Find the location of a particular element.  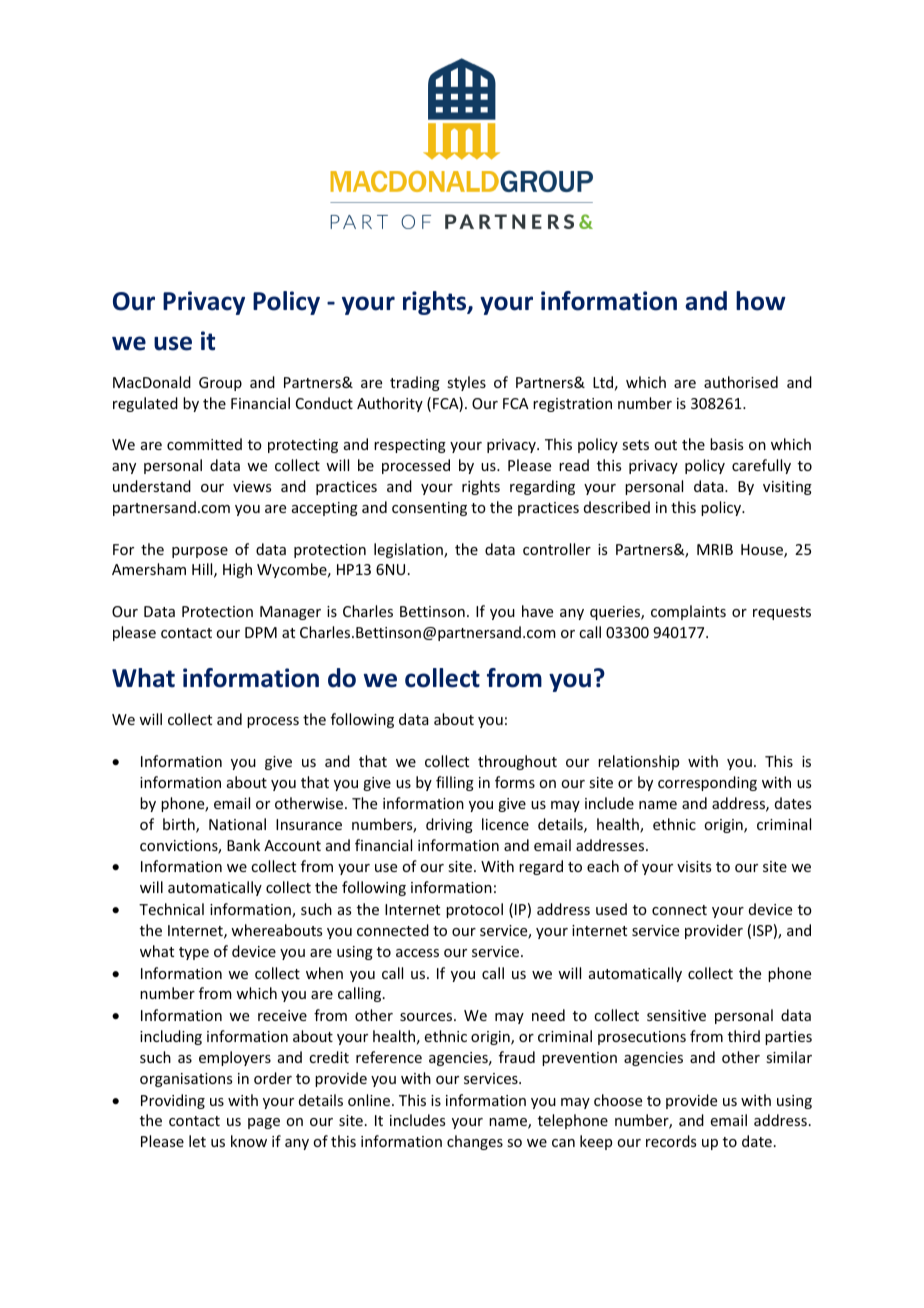

visits is located at coordinates (694, 866).
